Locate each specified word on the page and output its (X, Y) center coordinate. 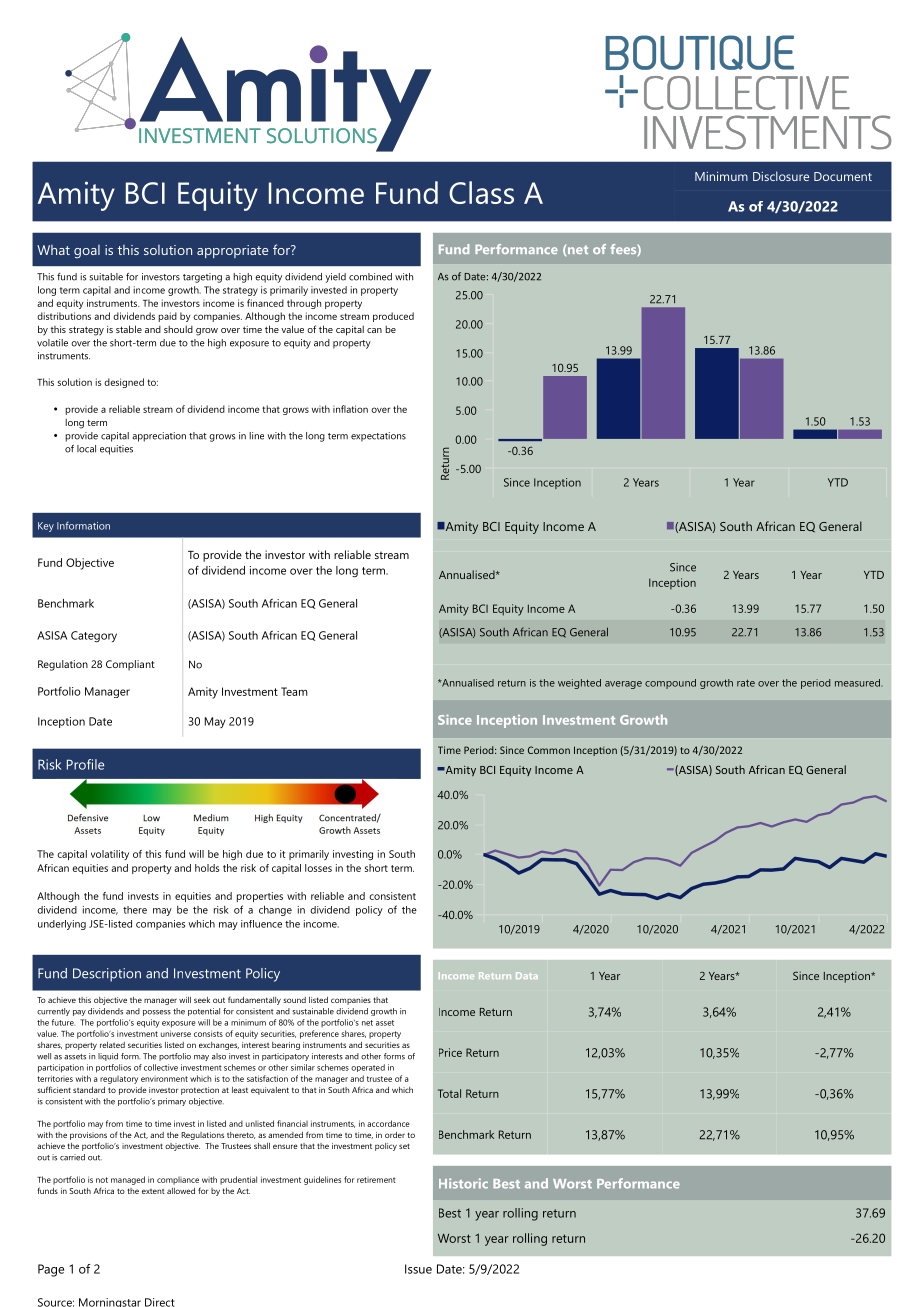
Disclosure (781, 176)
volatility (110, 855)
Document (843, 176)
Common (549, 750)
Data (527, 975)
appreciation (159, 437)
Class (481, 192)
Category (94, 637)
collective (161, 1067)
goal (87, 251)
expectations (378, 437)
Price (450, 1052)
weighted (579, 684)
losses (318, 868)
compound (670, 684)
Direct (159, 1302)
